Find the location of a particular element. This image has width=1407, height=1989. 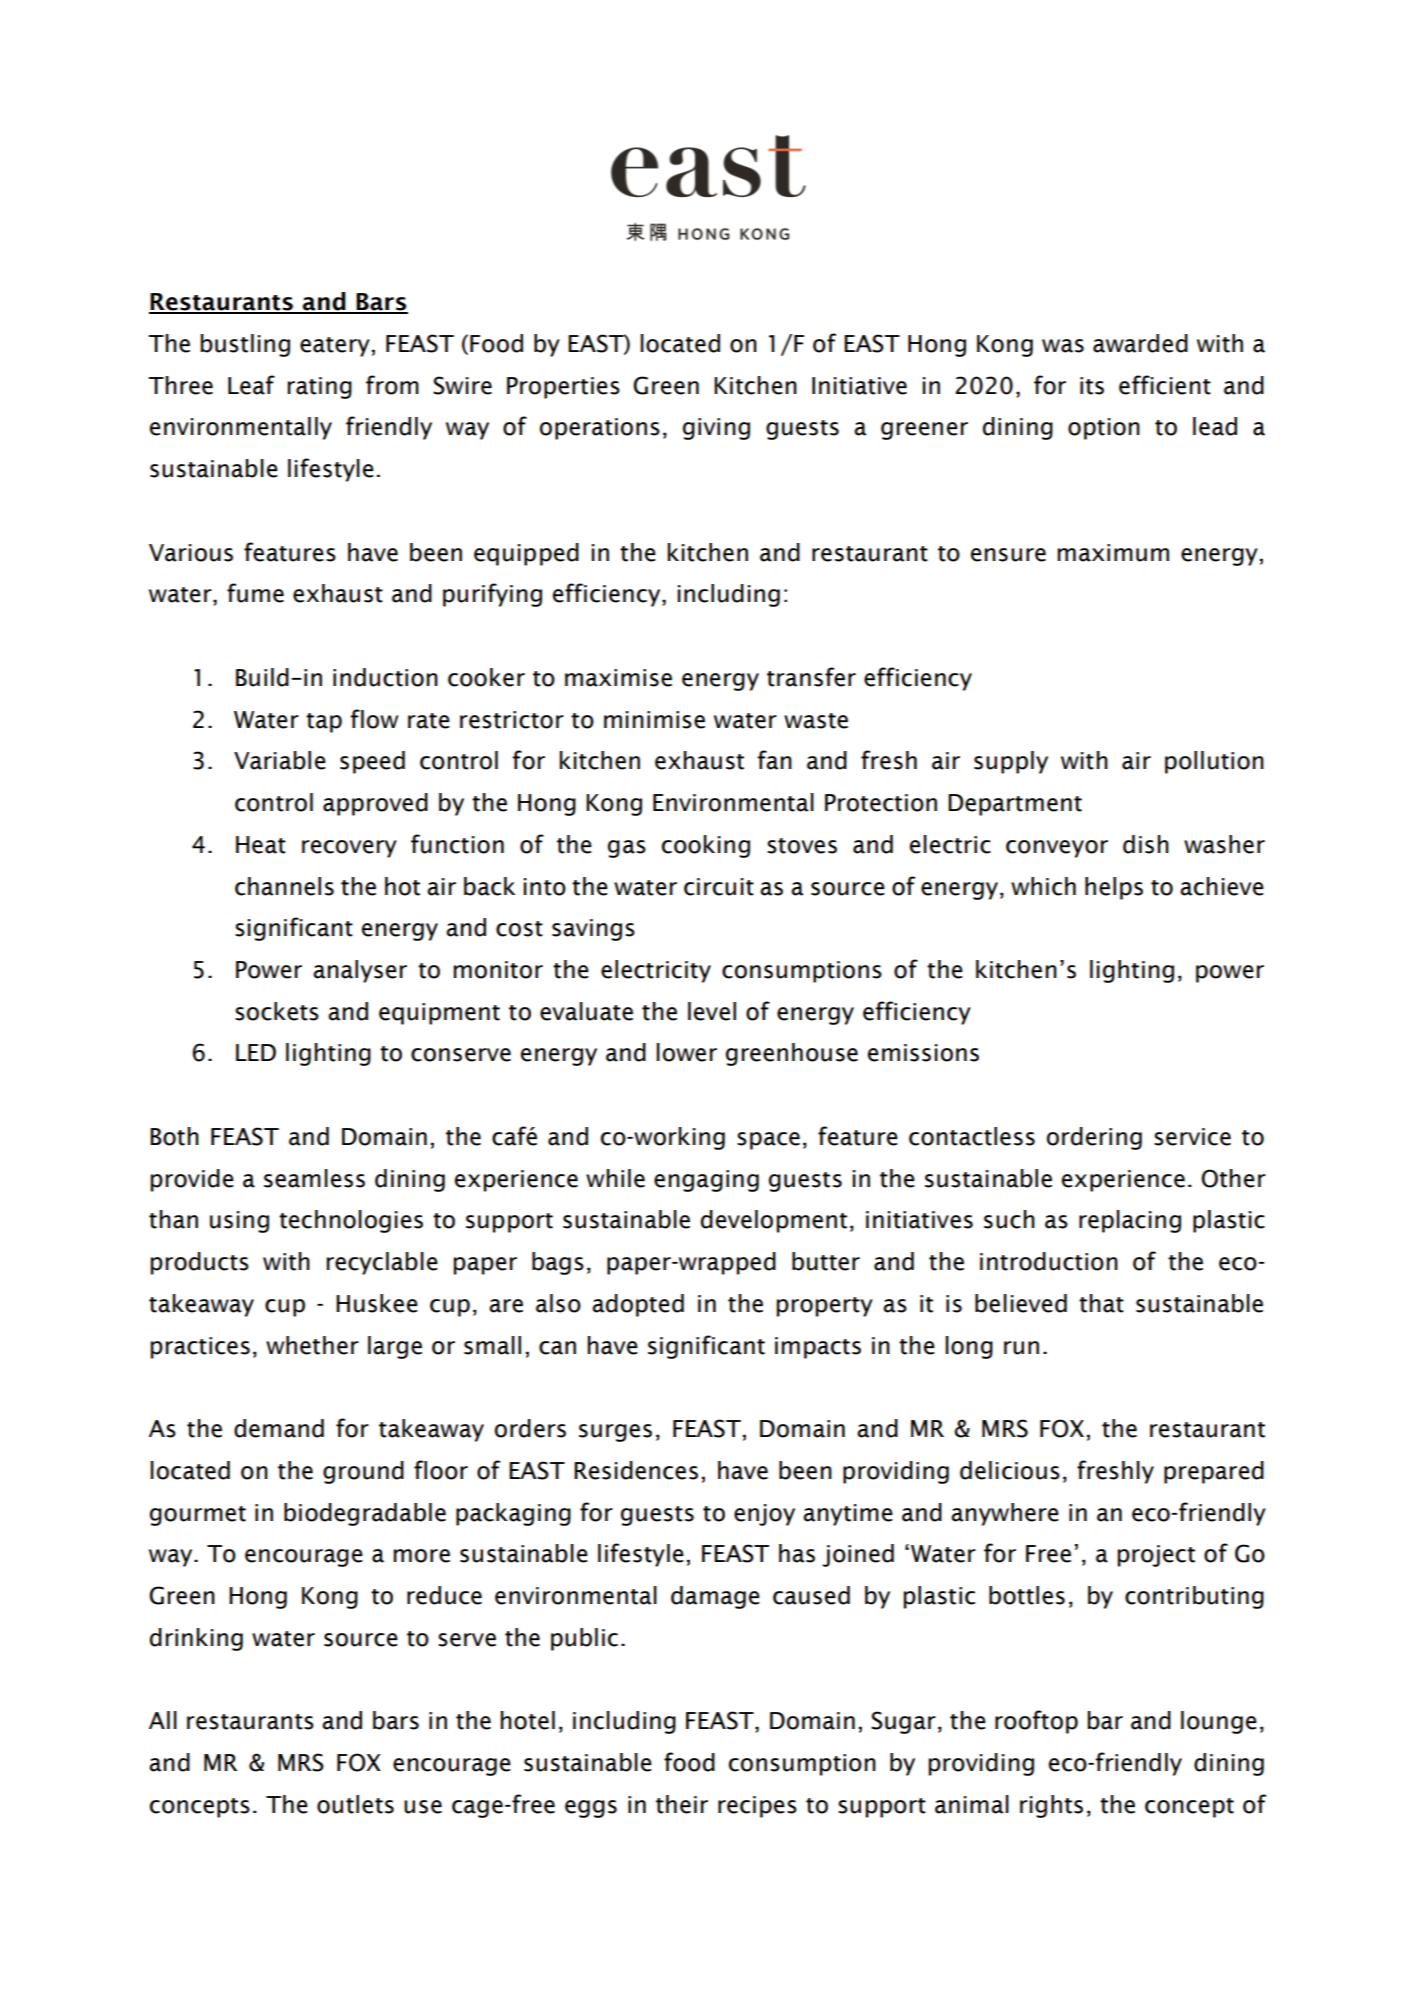

outlets is located at coordinates (355, 1804).
